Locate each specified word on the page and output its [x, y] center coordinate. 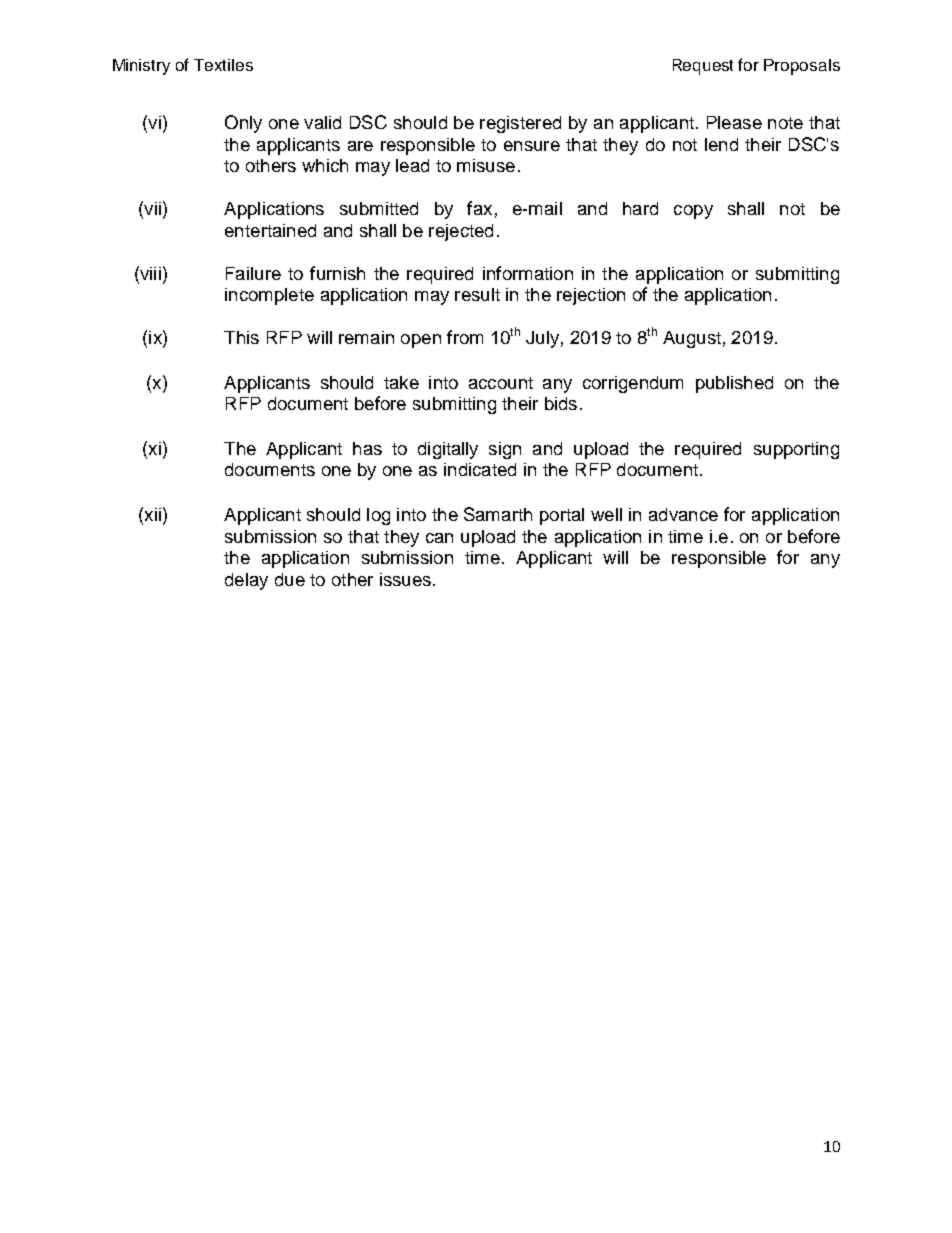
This [241, 337]
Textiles [223, 65]
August [692, 339]
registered [520, 124]
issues [405, 579]
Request [703, 67]
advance [683, 514]
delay [246, 581]
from [465, 337]
